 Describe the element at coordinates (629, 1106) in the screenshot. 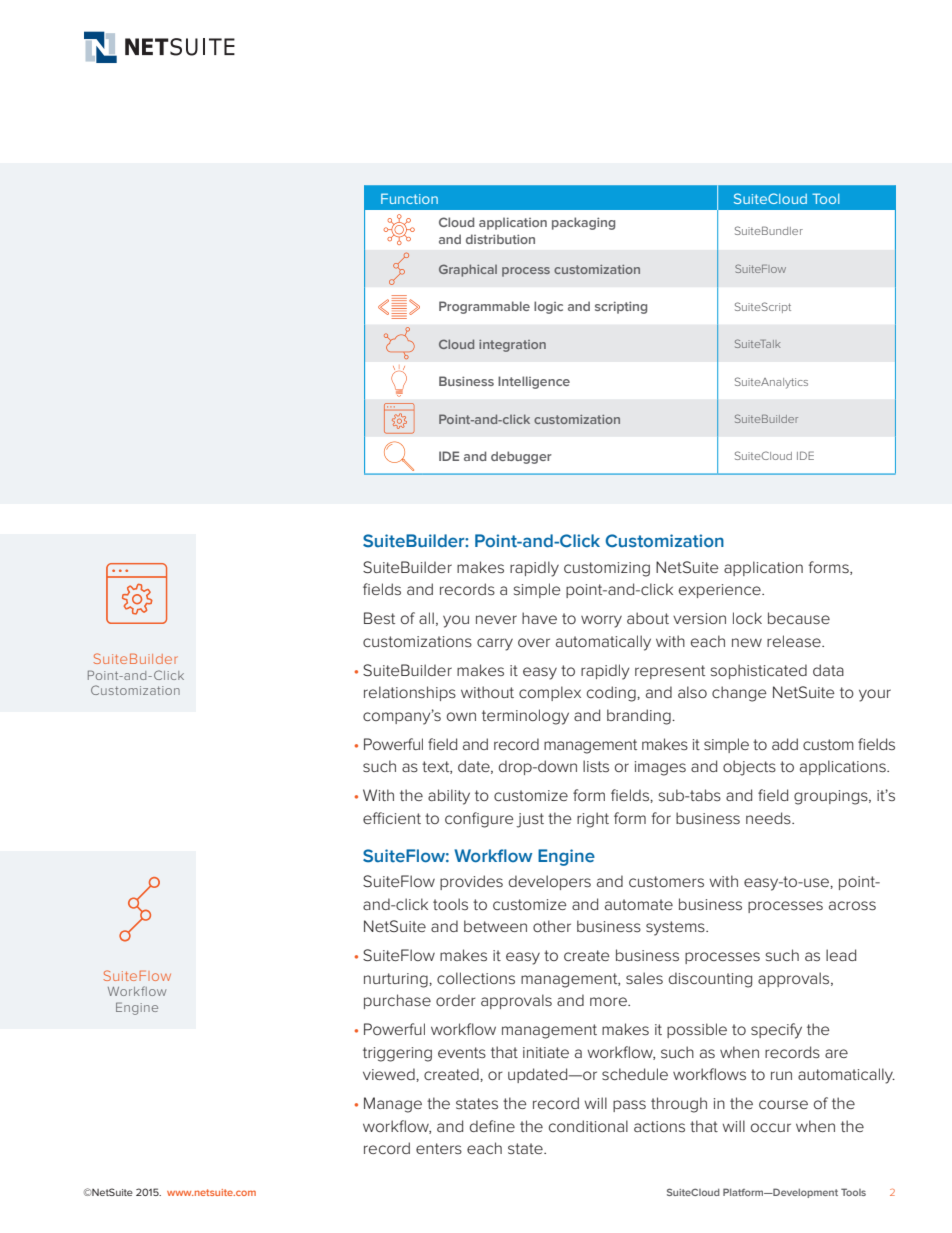

I see `pass` at that location.
